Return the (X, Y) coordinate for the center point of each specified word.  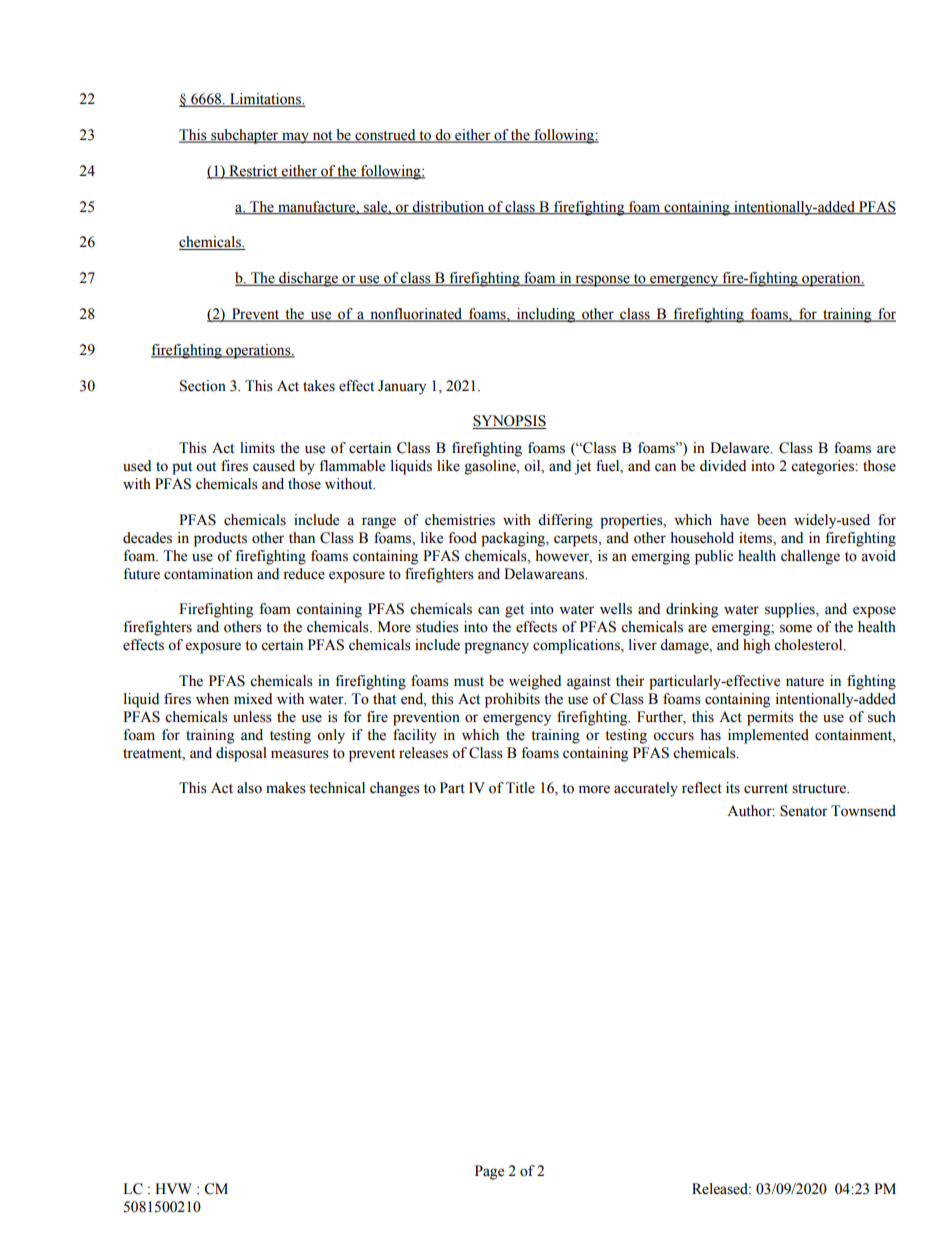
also (249, 788)
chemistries (460, 520)
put (182, 468)
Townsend (863, 811)
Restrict (253, 171)
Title (520, 788)
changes (395, 789)
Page (489, 1172)
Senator (804, 811)
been (771, 520)
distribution (449, 207)
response (602, 281)
